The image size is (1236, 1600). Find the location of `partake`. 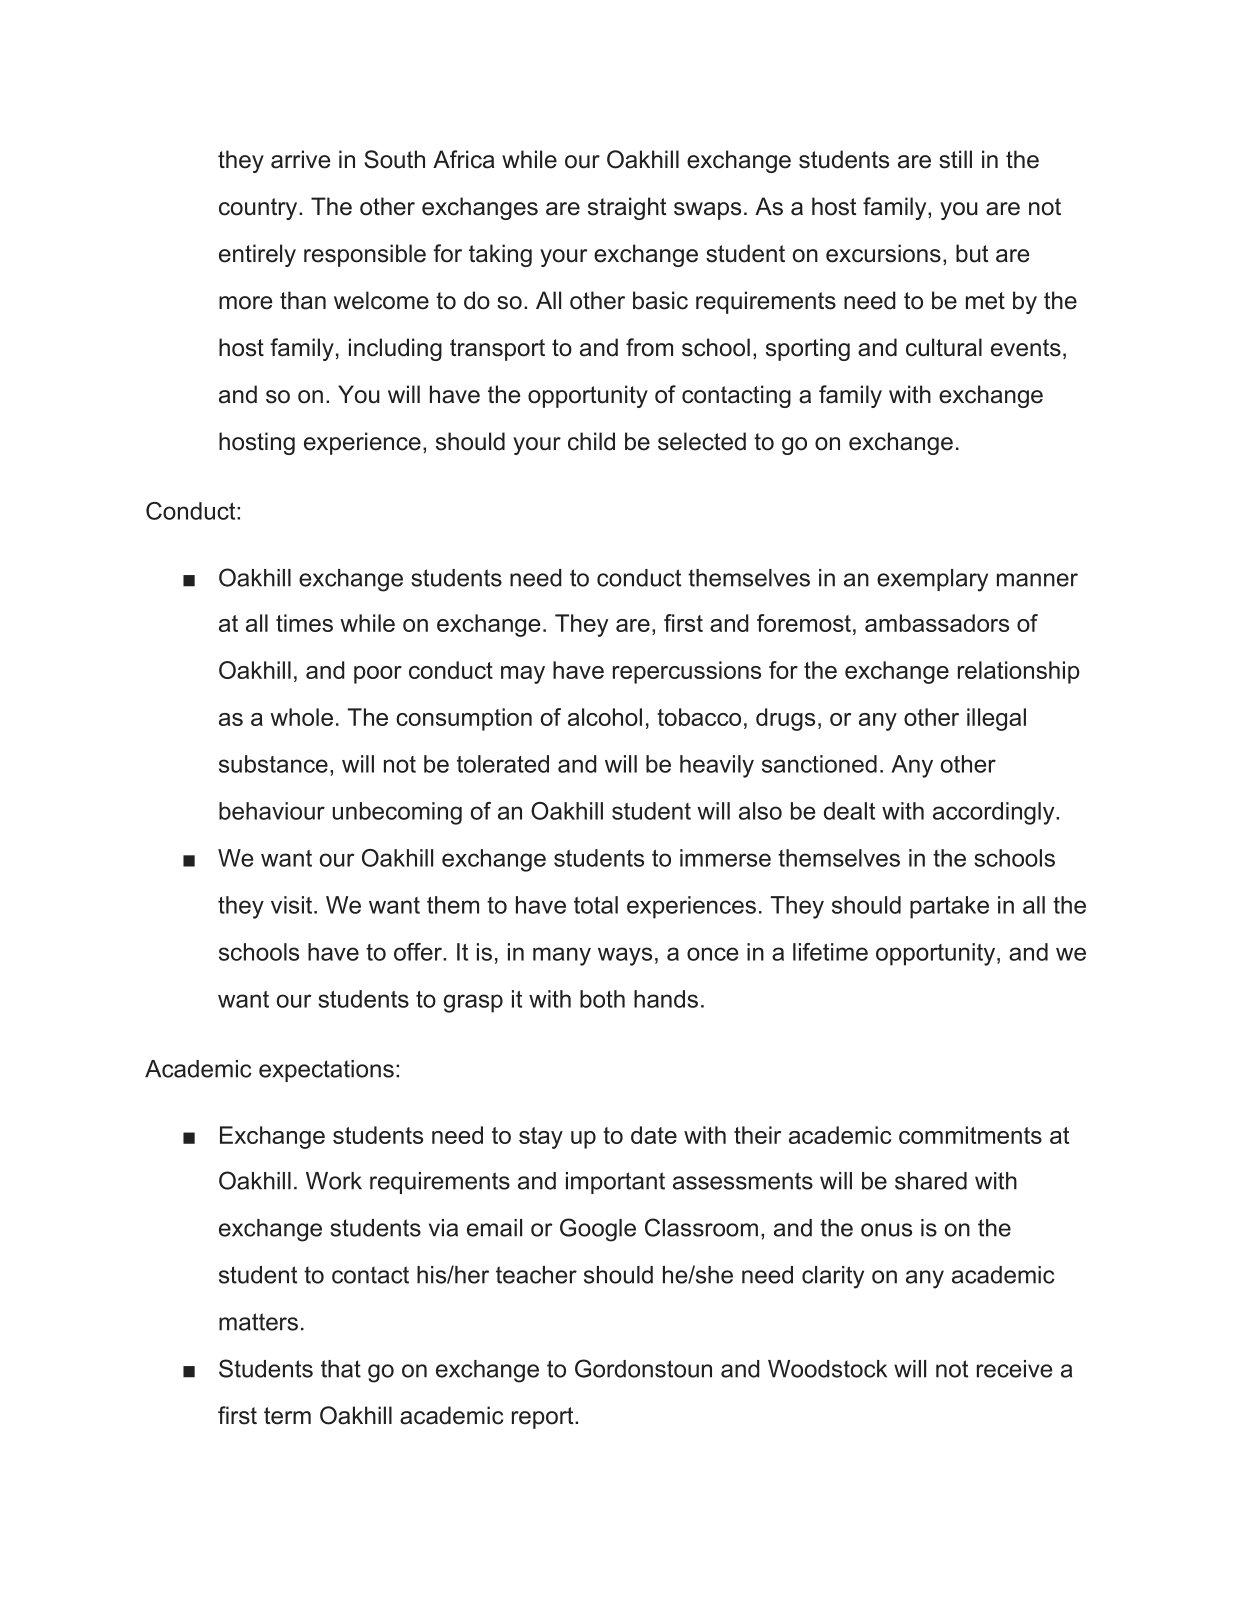

partake is located at coordinates (949, 907).
